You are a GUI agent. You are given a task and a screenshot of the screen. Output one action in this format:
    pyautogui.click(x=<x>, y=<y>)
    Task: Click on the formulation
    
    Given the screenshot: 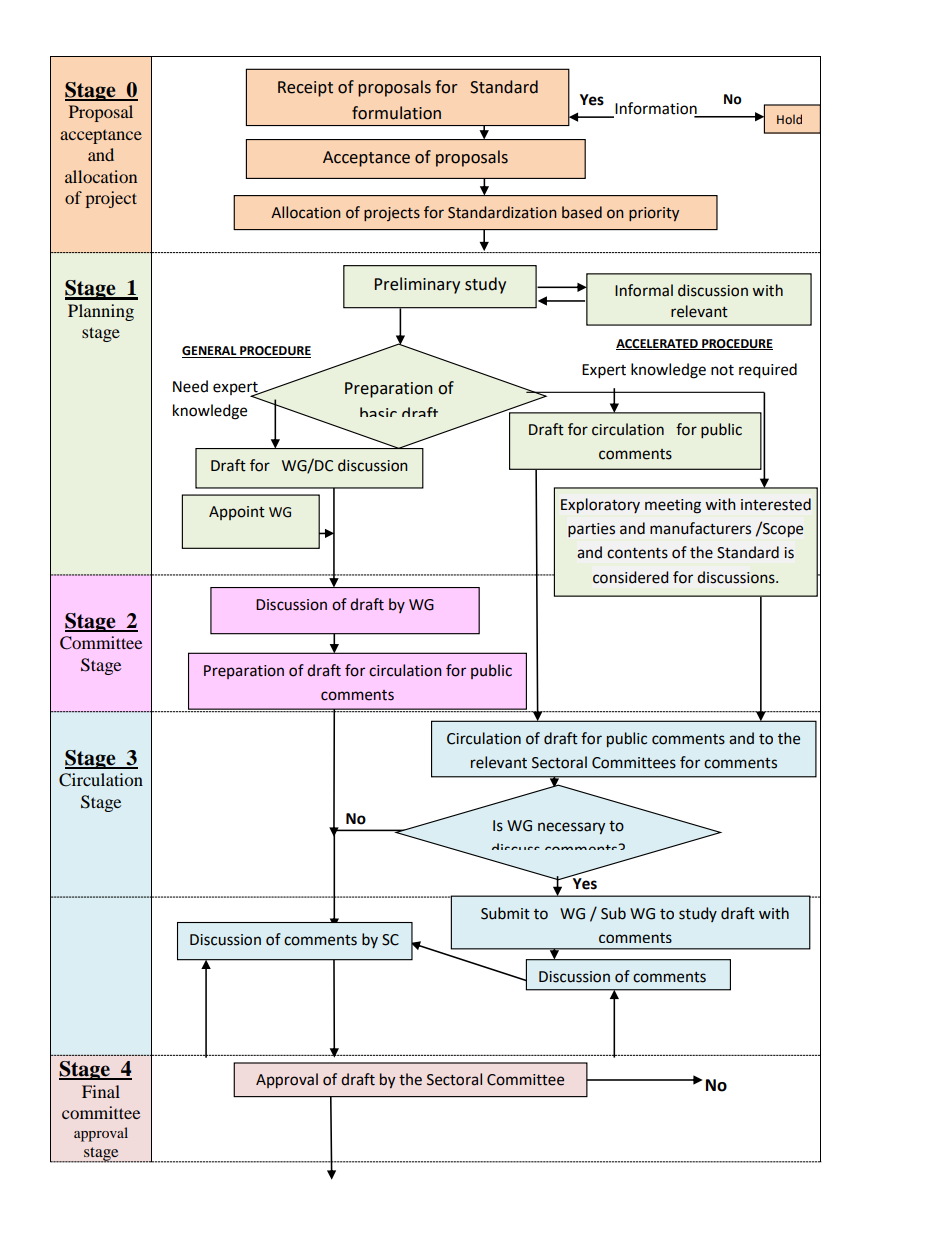 What is the action you would take?
    pyautogui.click(x=396, y=113)
